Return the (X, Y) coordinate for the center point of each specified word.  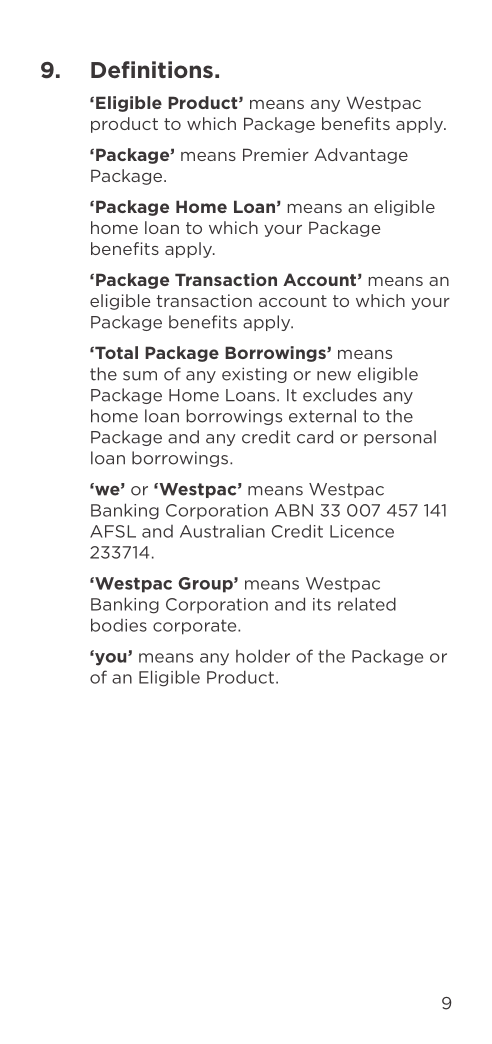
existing (254, 375)
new (334, 376)
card (315, 437)
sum (140, 376)
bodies (119, 625)
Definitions (152, 69)
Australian (222, 531)
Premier (276, 154)
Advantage (361, 156)
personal (400, 438)
